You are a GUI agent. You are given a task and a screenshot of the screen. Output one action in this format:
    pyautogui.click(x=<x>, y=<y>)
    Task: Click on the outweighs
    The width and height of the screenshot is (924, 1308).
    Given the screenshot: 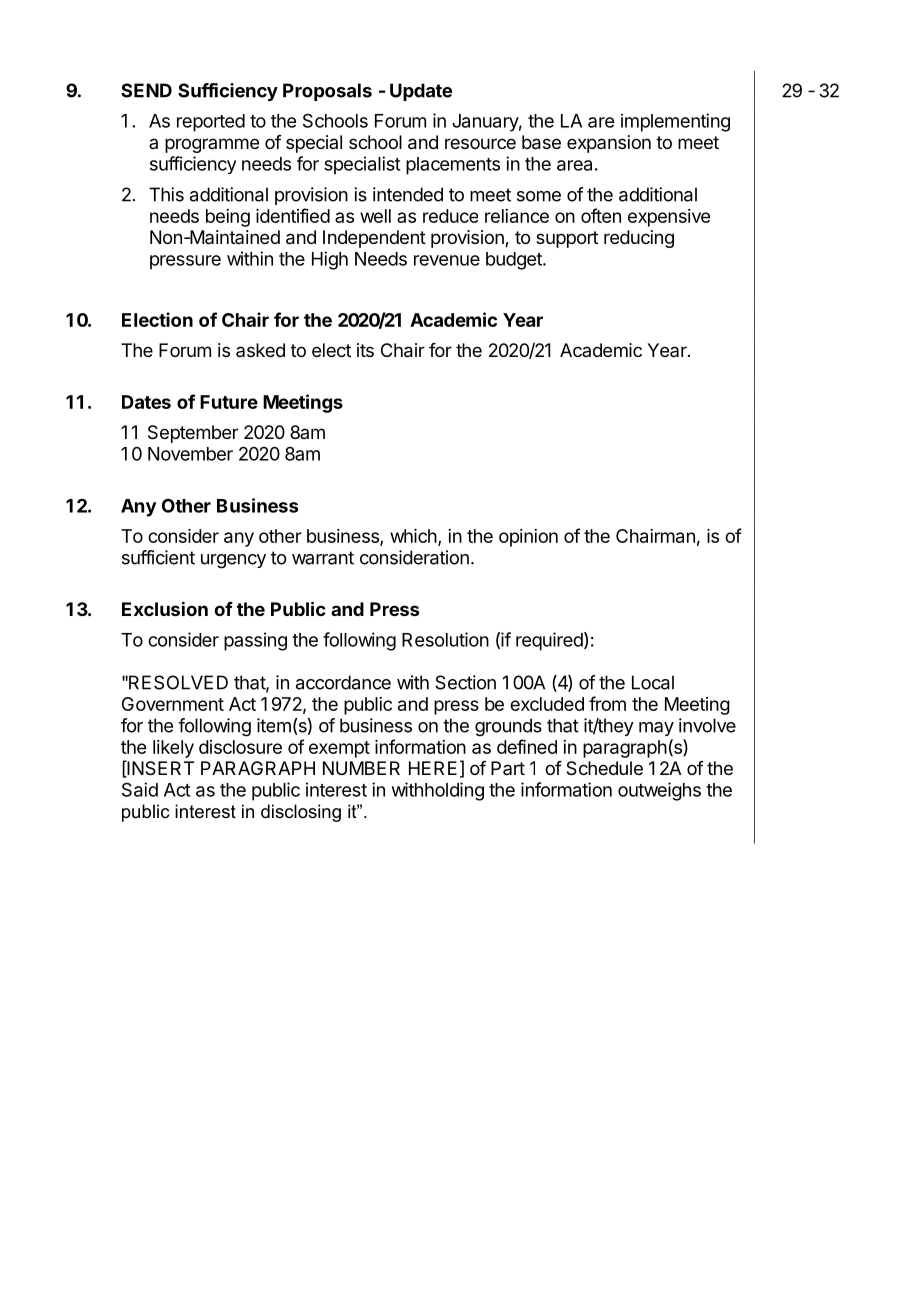 What is the action you would take?
    pyautogui.click(x=659, y=791)
